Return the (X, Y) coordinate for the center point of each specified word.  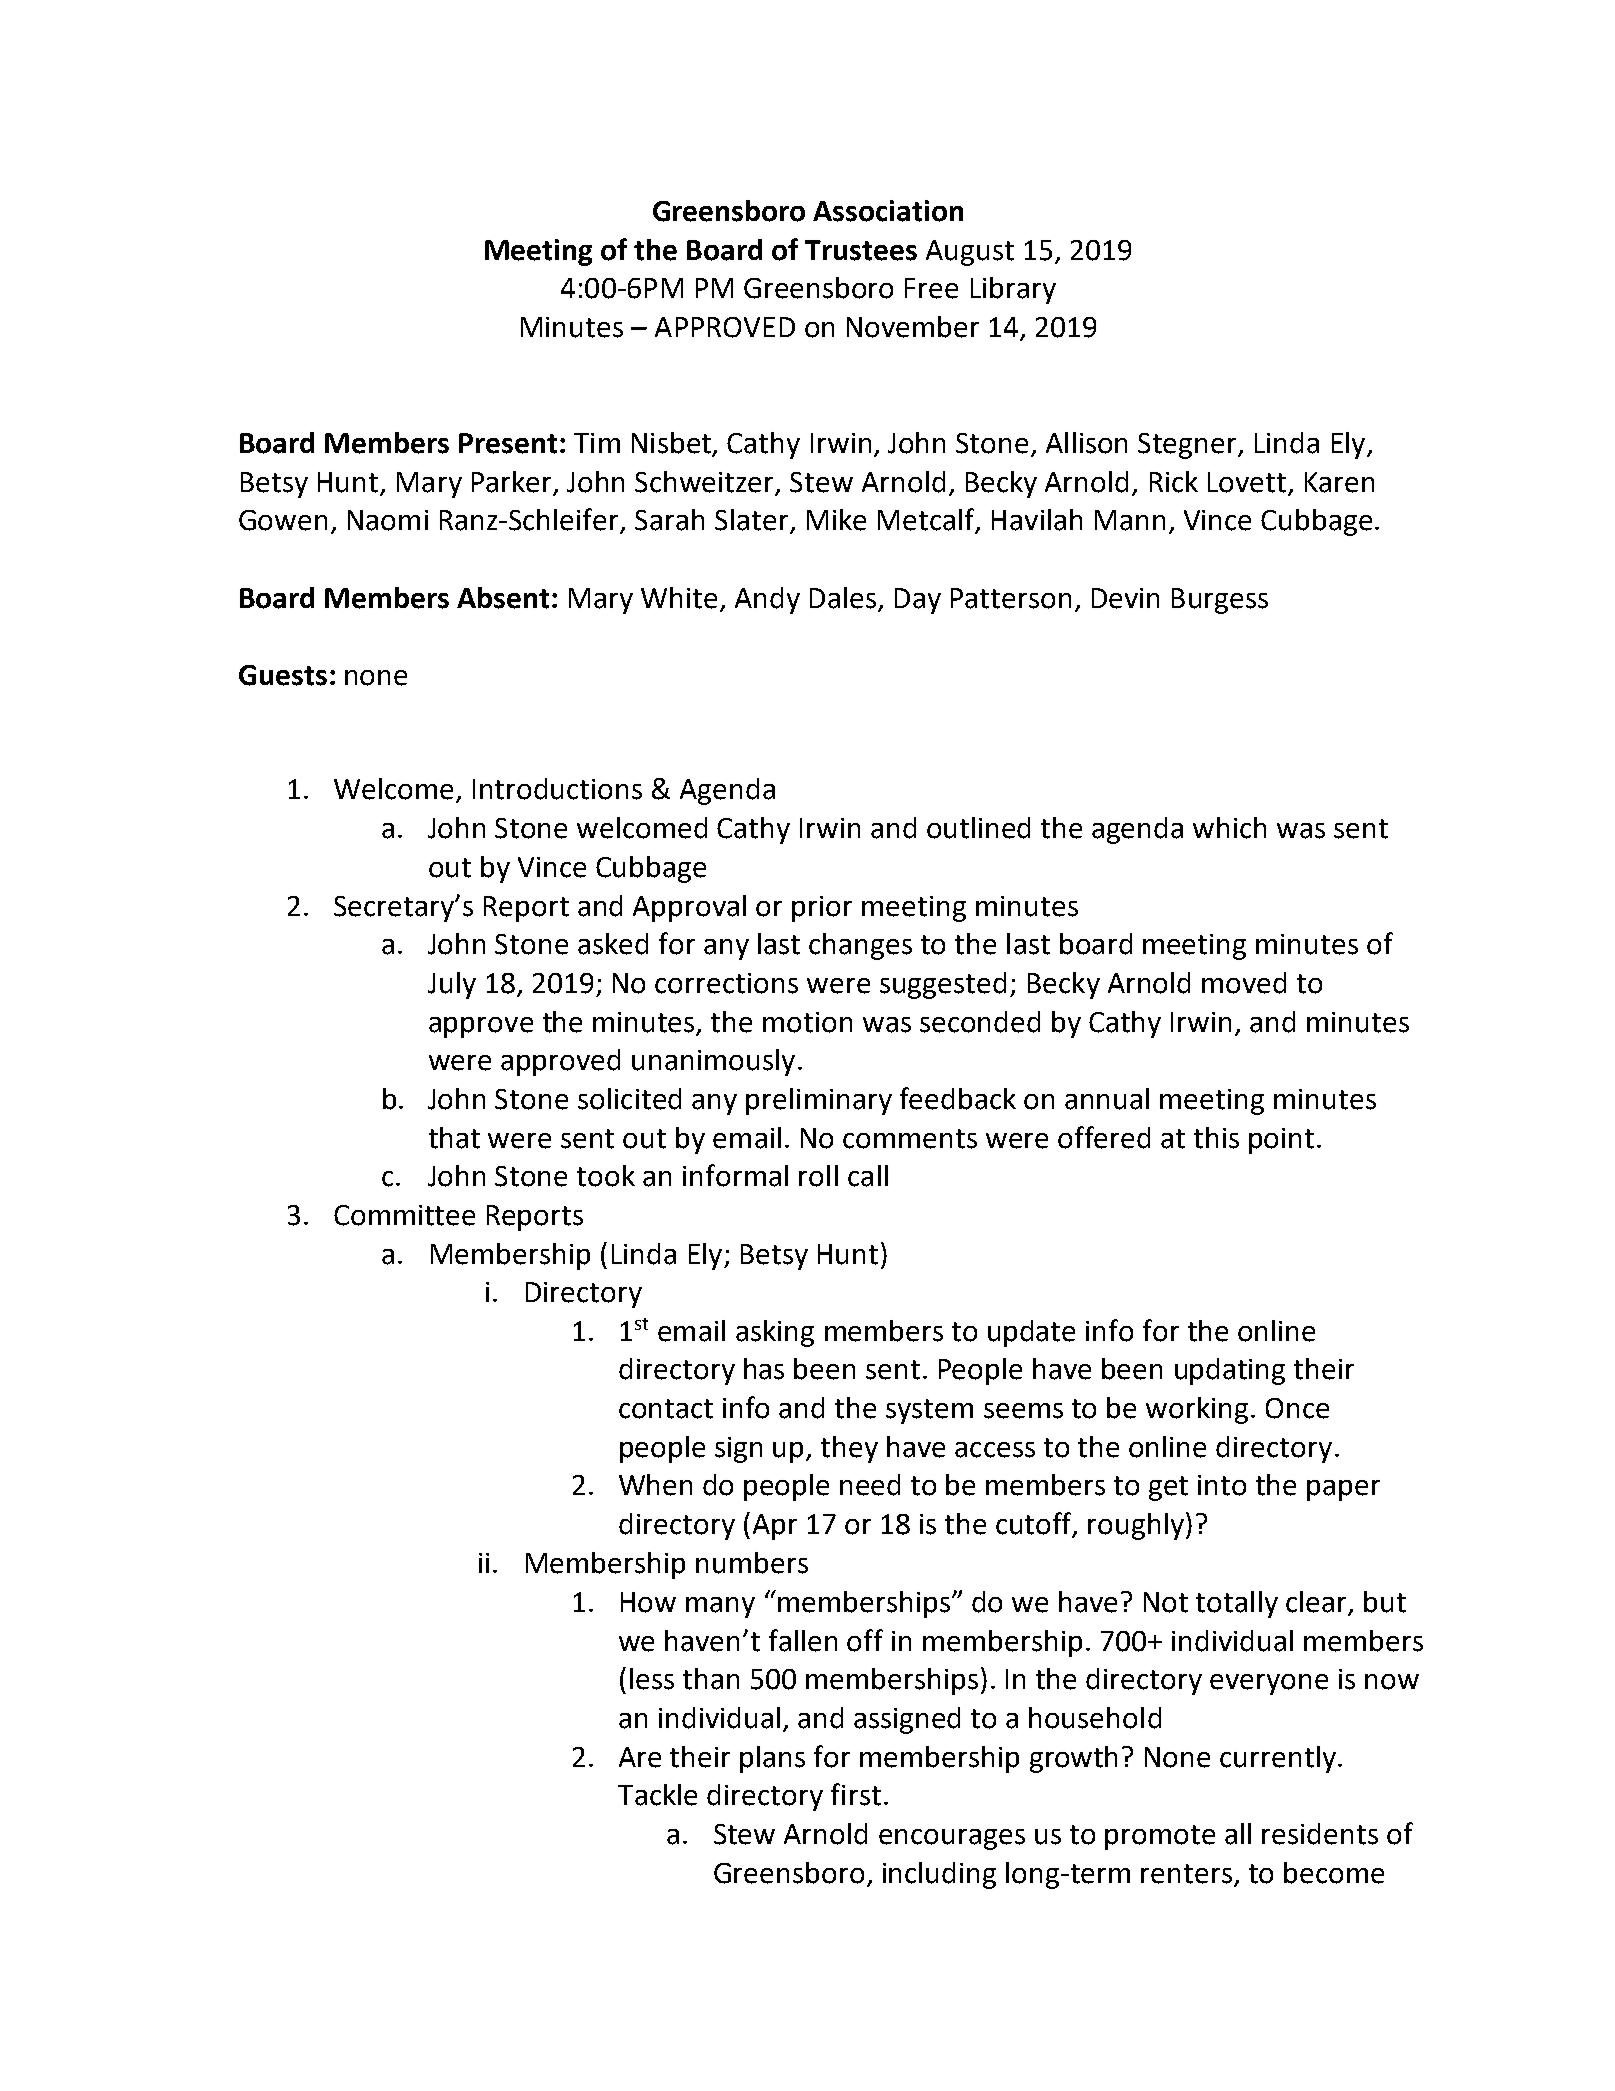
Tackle (657, 1795)
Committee (404, 1215)
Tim (597, 443)
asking (775, 1333)
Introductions (557, 789)
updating (1230, 1371)
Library (1013, 290)
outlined (978, 828)
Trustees (861, 250)
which (1229, 828)
